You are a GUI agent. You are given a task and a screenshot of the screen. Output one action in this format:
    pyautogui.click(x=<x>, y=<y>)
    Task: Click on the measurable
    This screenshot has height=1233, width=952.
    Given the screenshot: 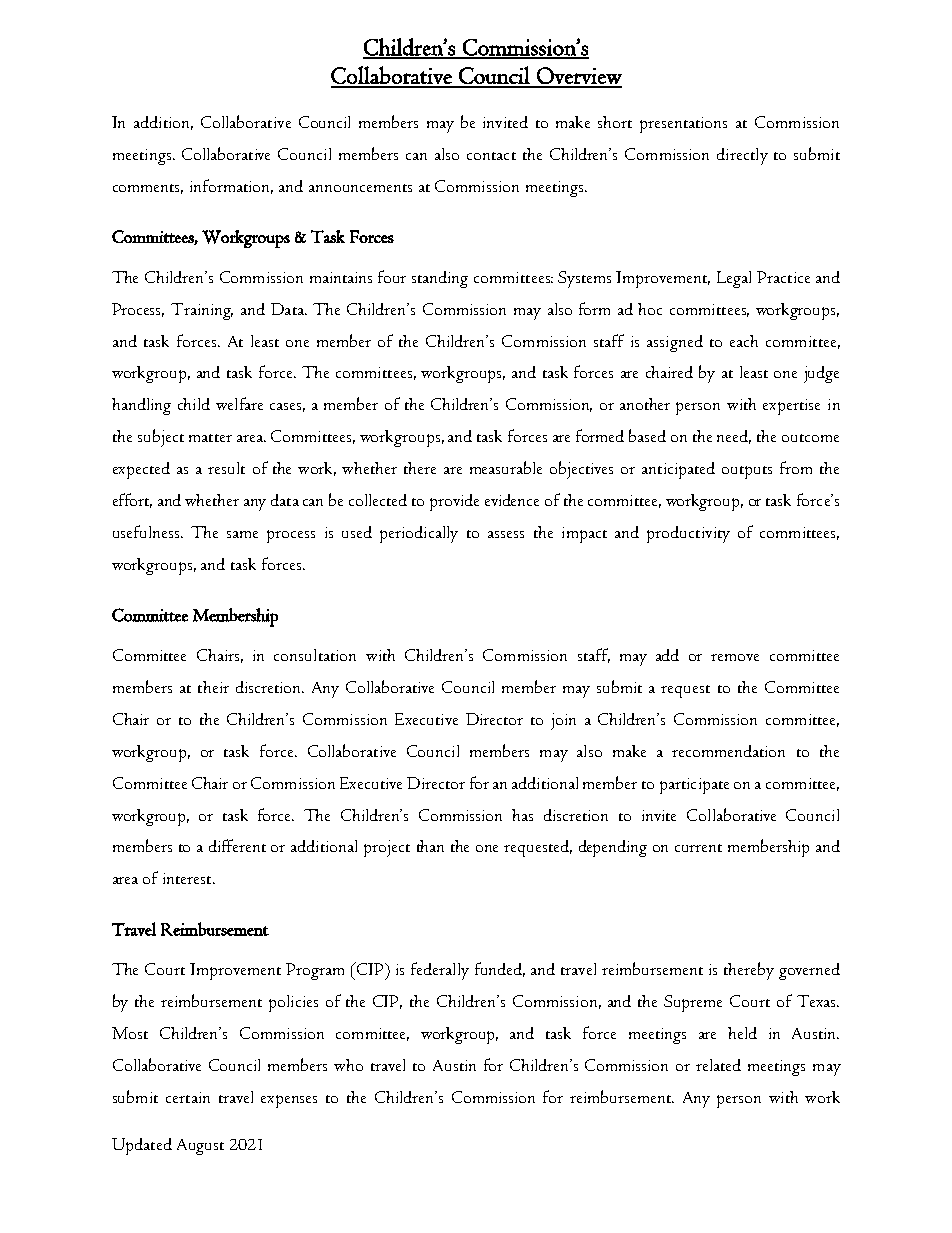 What is the action you would take?
    pyautogui.click(x=506, y=467)
